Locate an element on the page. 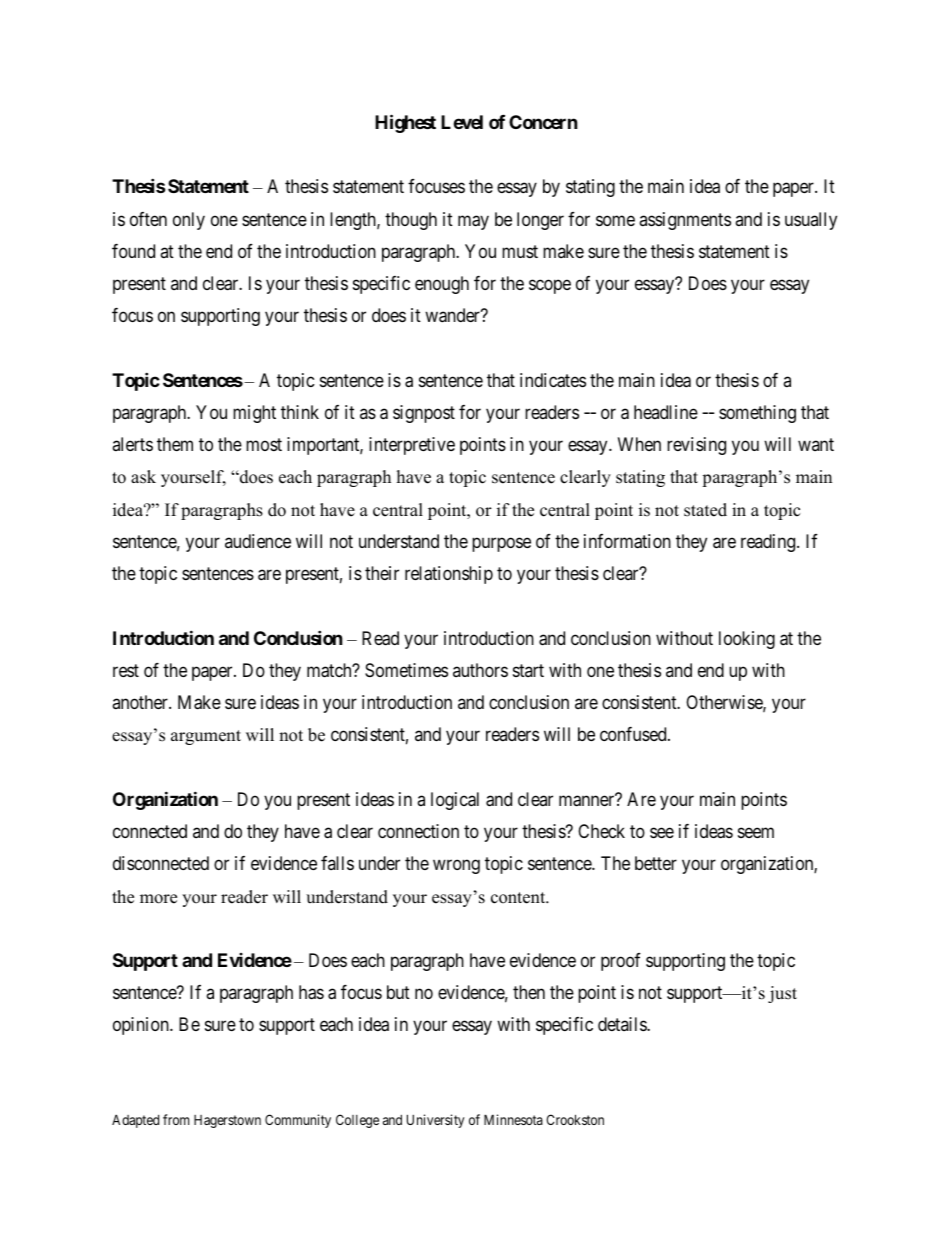  seem is located at coordinates (756, 832).
